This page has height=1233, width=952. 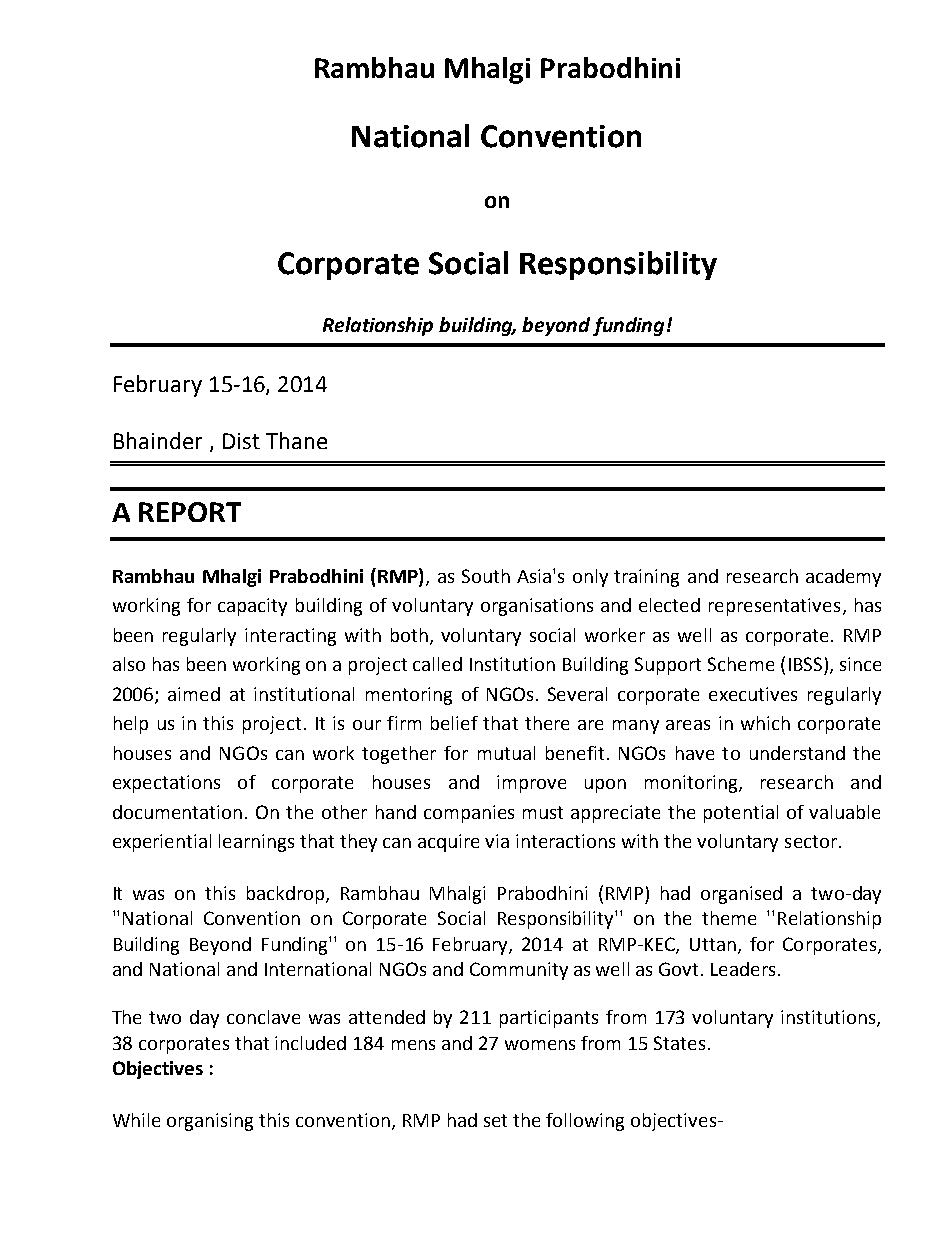 What do you see at coordinates (797, 753) in the page?
I see `understand` at bounding box center [797, 753].
